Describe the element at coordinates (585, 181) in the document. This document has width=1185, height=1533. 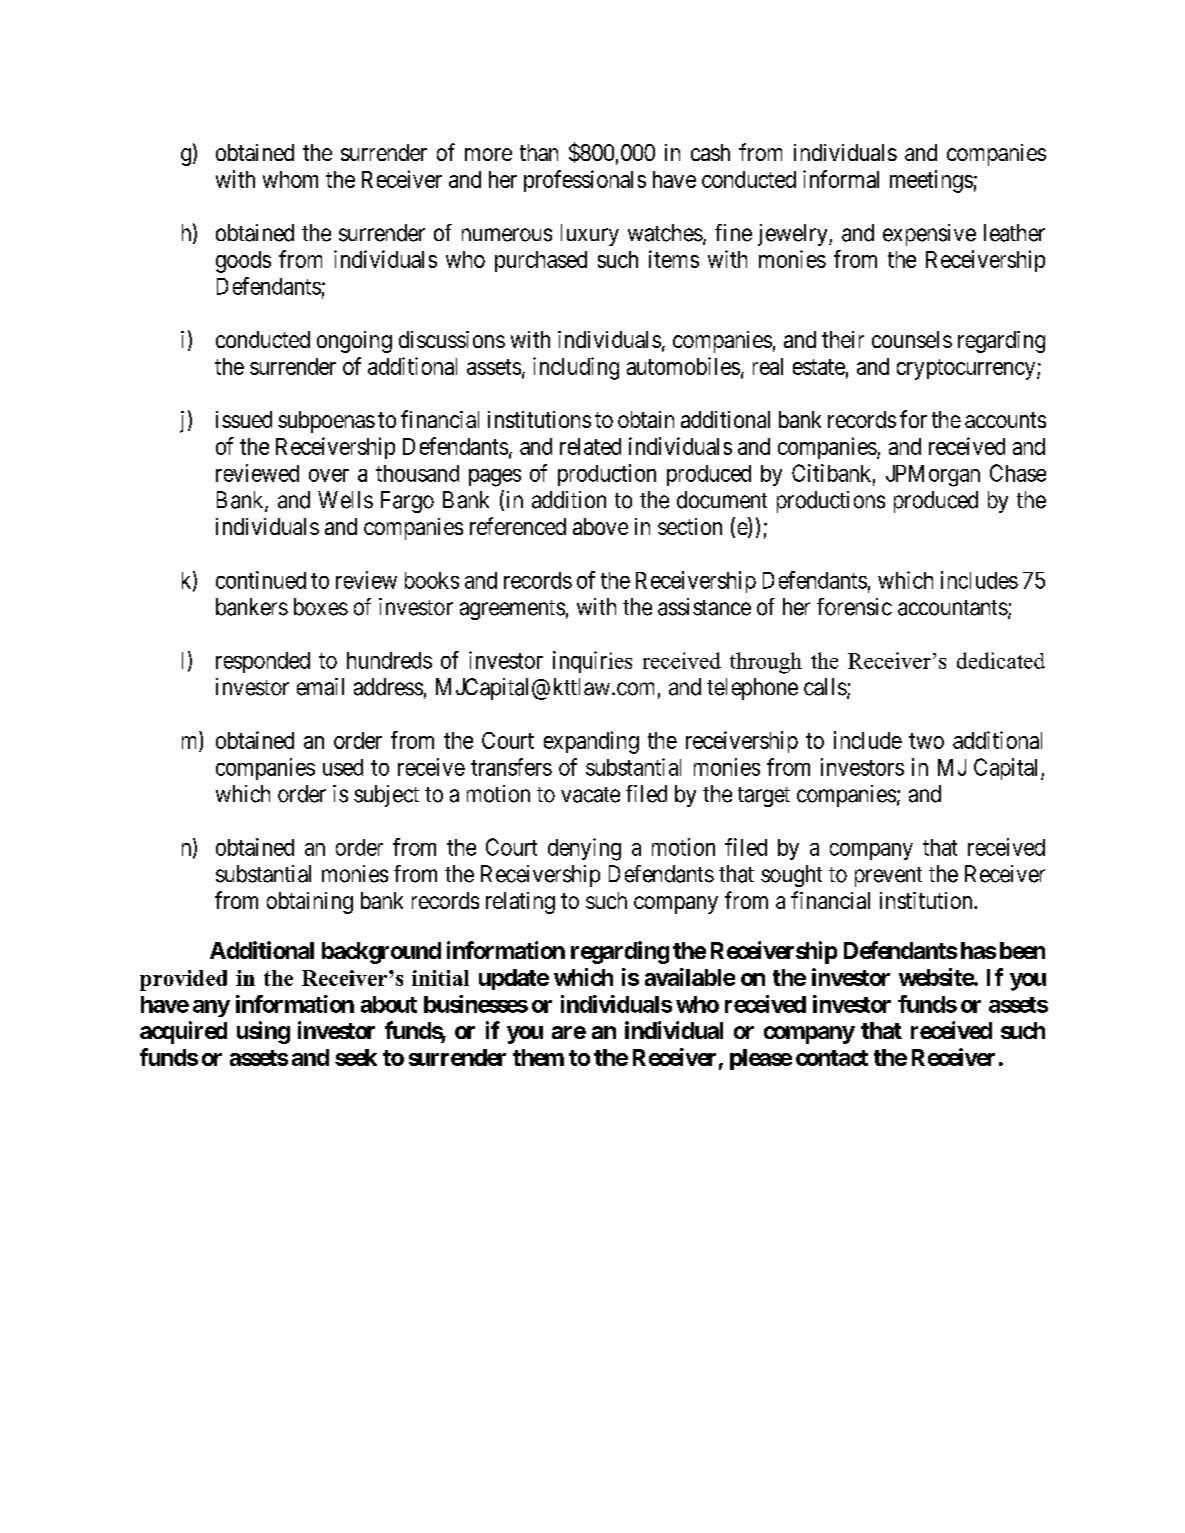
I see `professionals` at that location.
